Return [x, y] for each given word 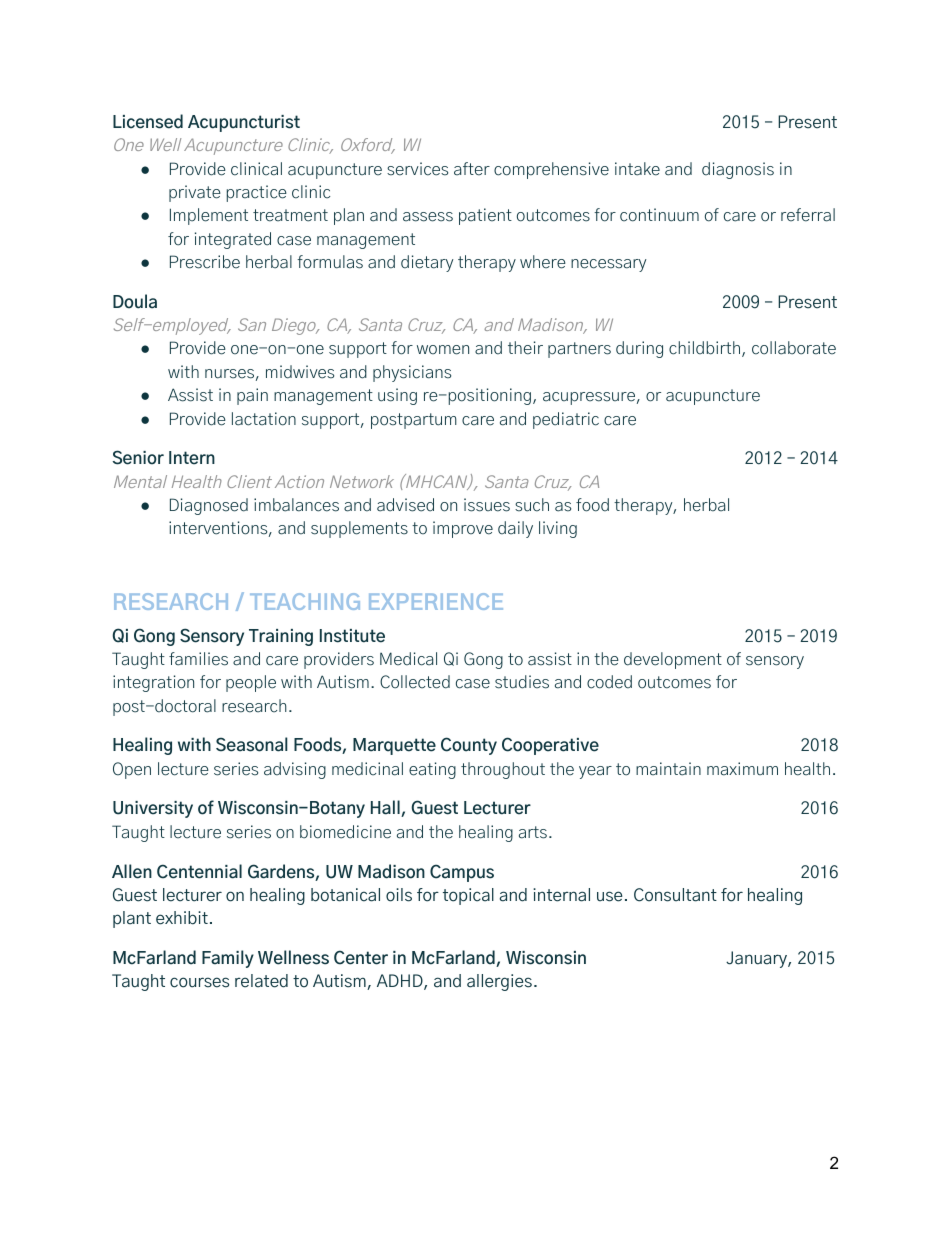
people [251, 683]
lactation [264, 419]
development [673, 660]
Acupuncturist [244, 123]
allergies [499, 982]
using [397, 396]
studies [522, 682]
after [472, 169]
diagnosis [738, 170]
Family [228, 959]
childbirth [706, 349]
